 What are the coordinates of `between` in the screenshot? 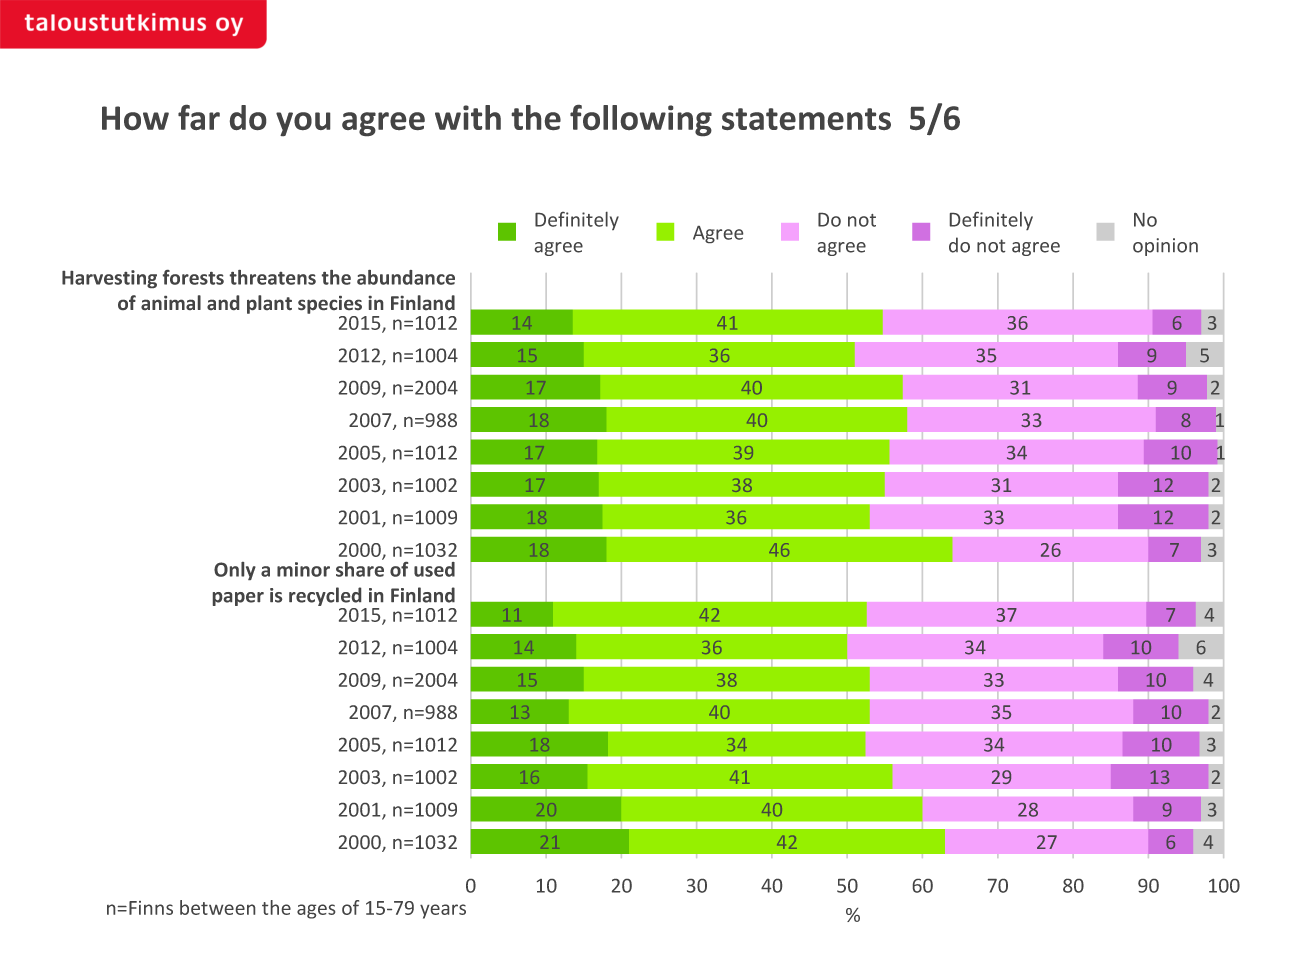 It's located at (217, 907).
